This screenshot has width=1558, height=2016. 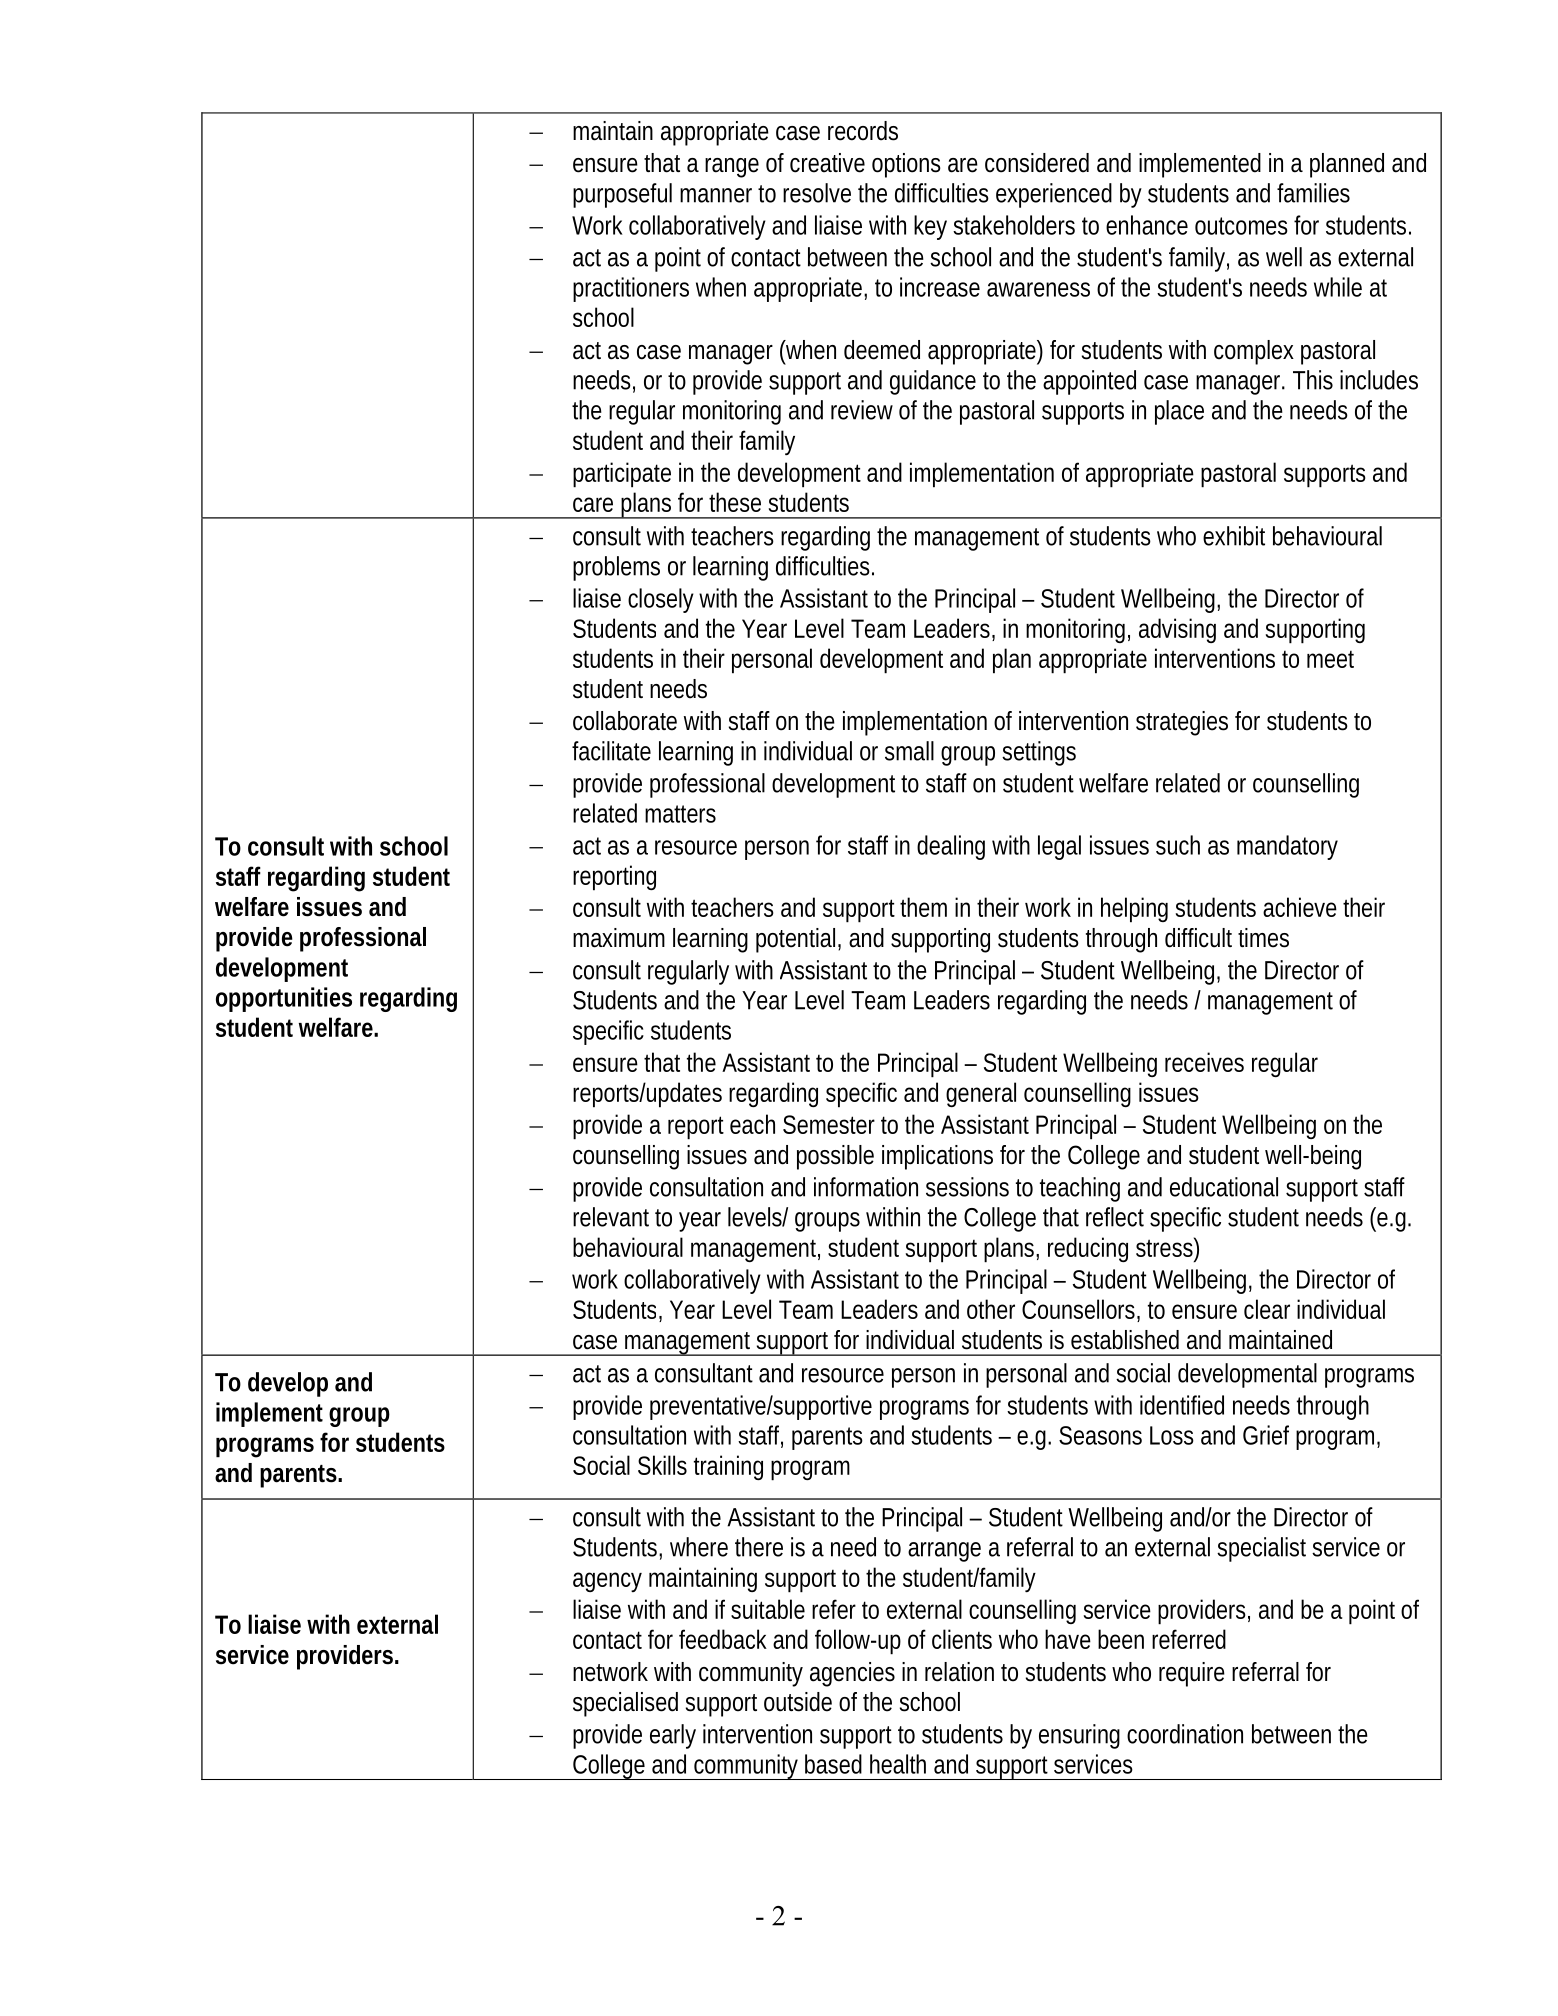 I want to click on Semester, so click(x=829, y=1124).
